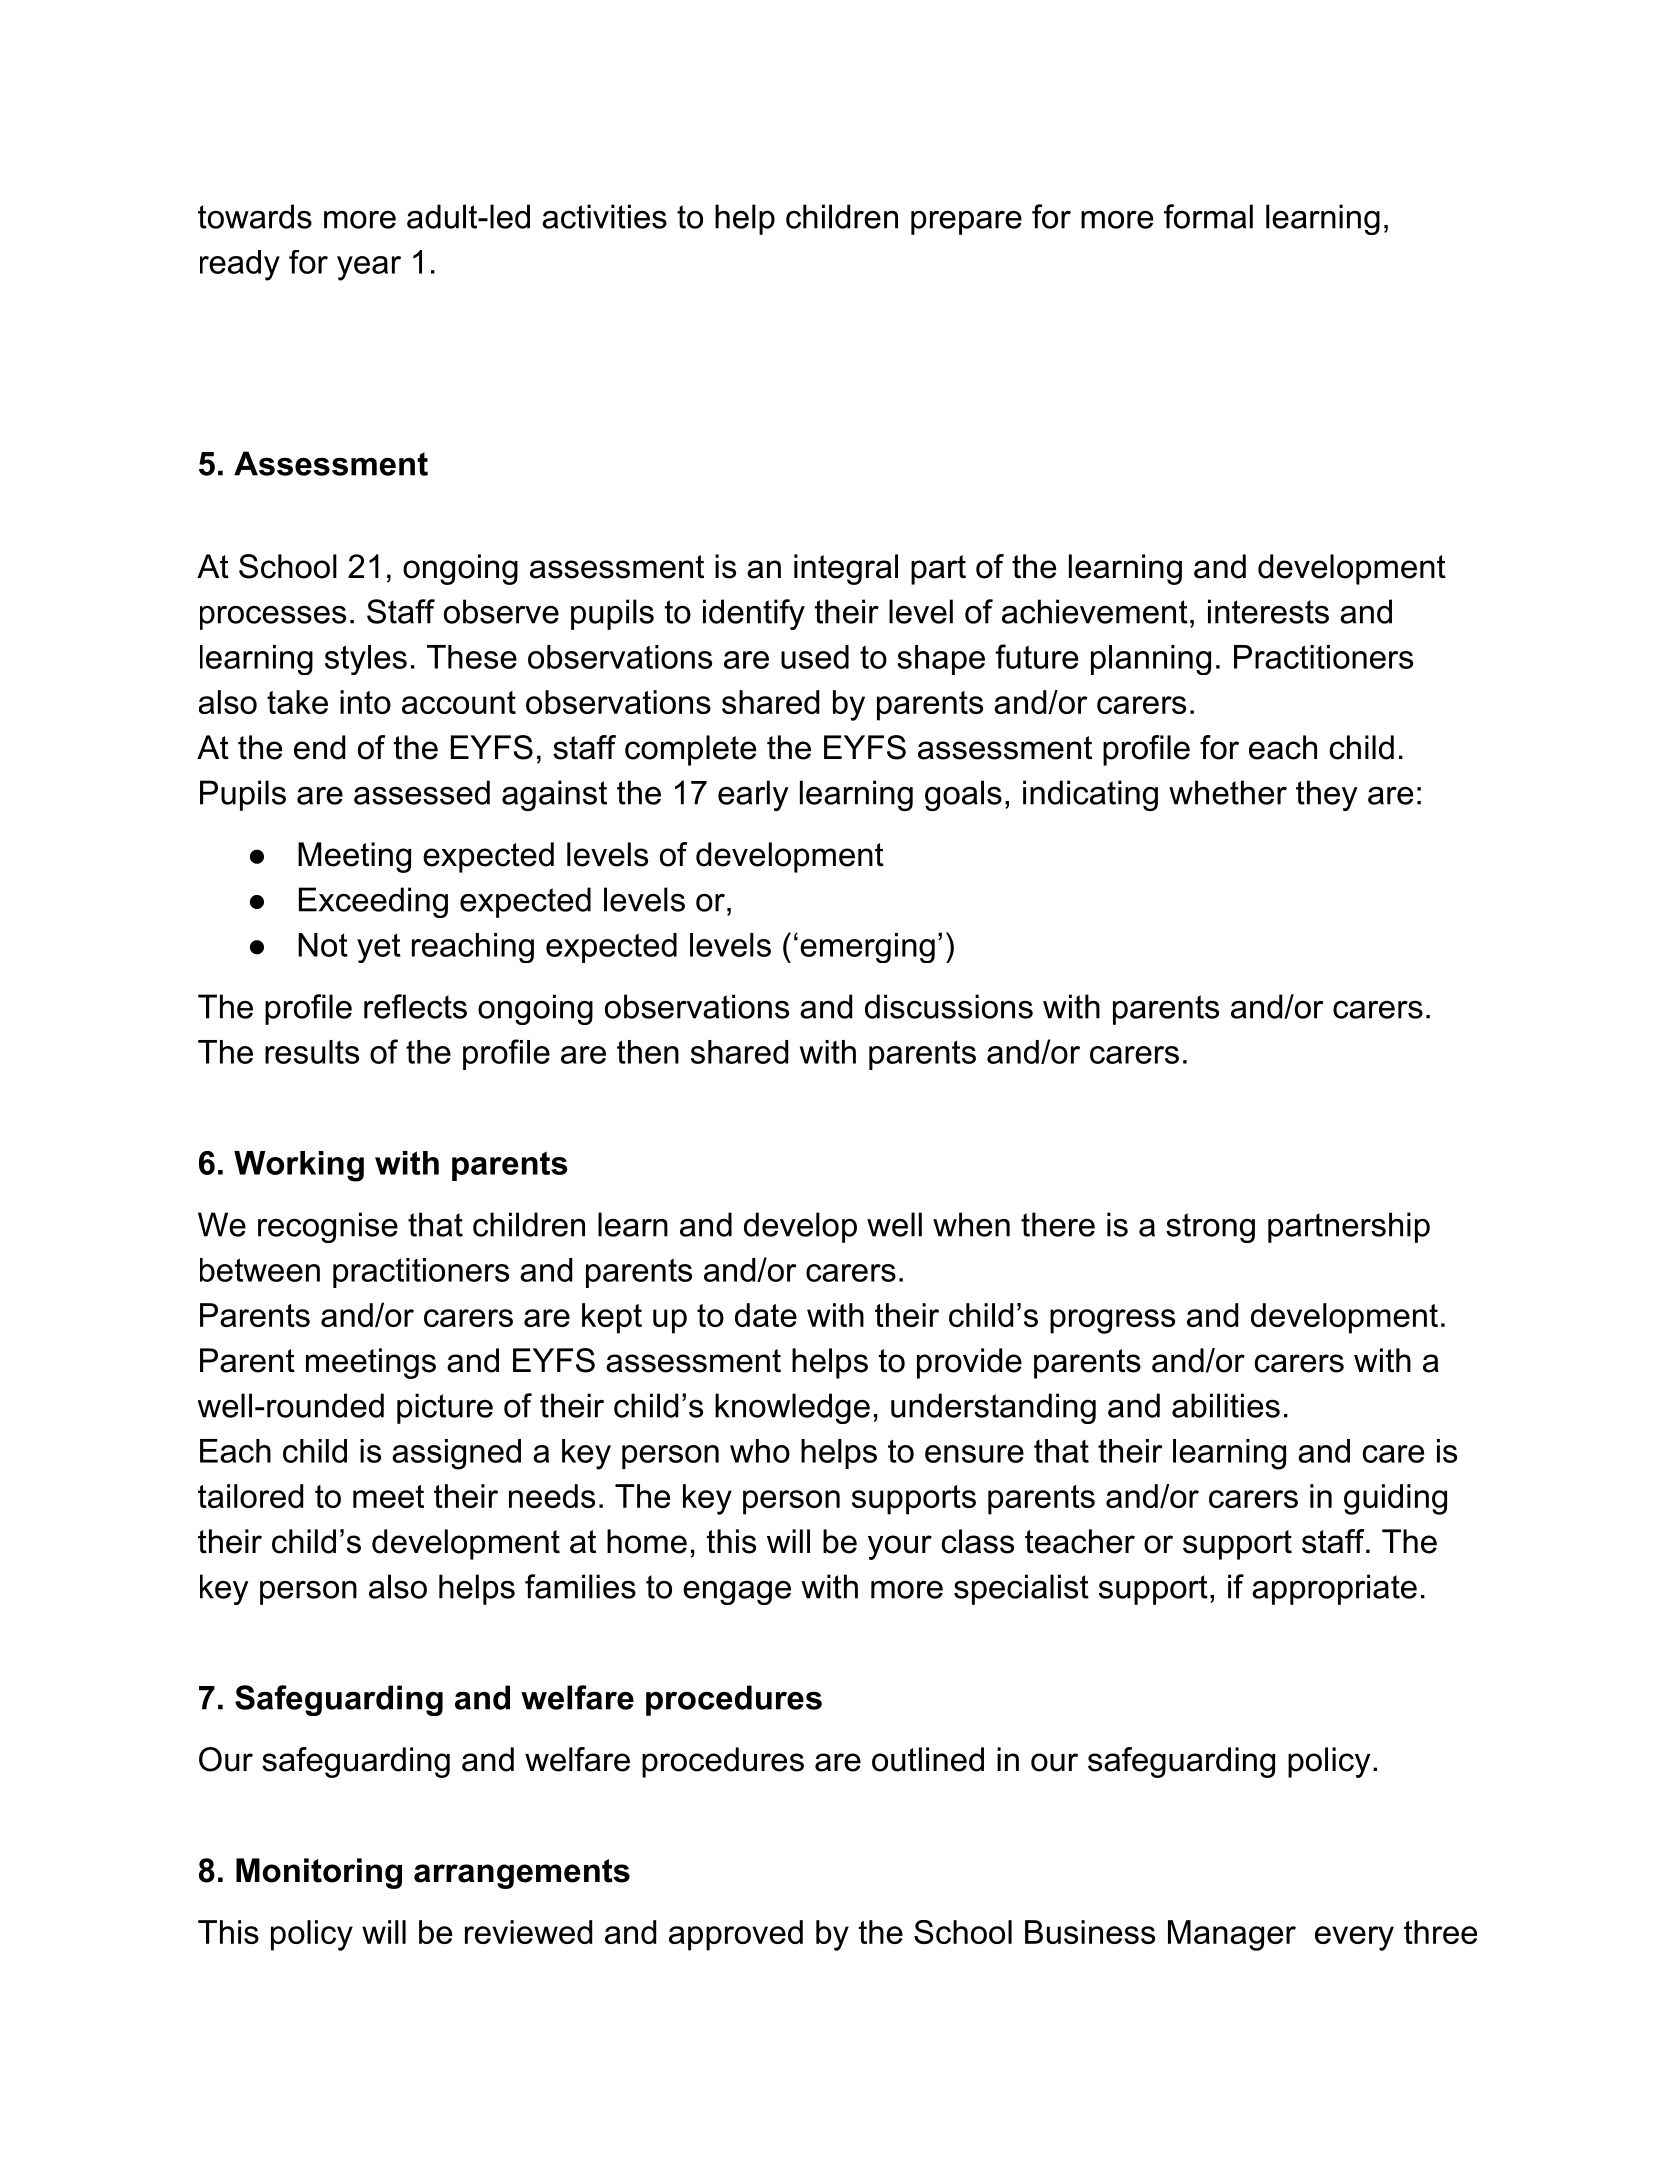 The image size is (1679, 2172). What do you see at coordinates (1395, 1499) in the document?
I see `guiding` at bounding box center [1395, 1499].
